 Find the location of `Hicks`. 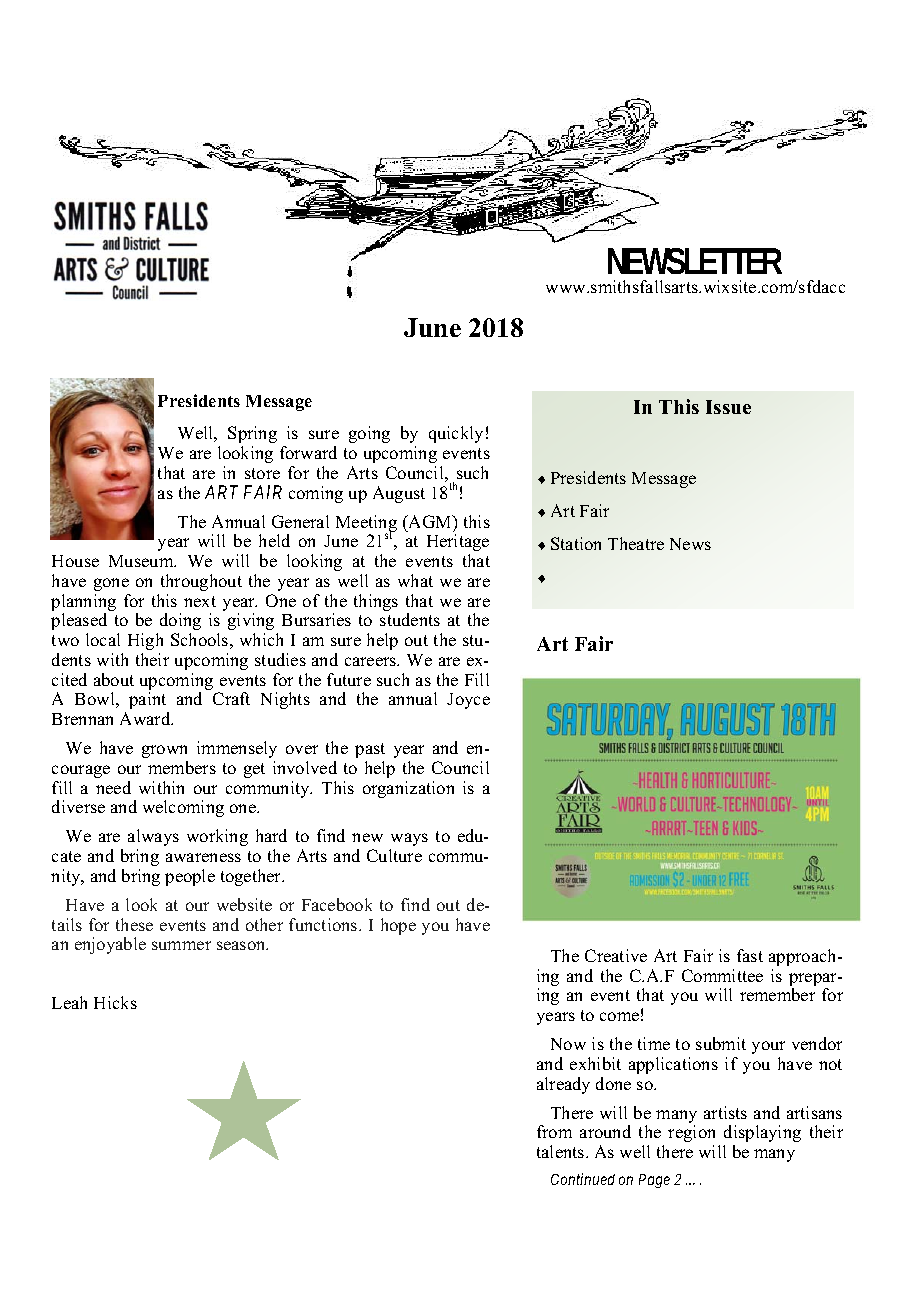

Hicks is located at coordinates (115, 1002).
